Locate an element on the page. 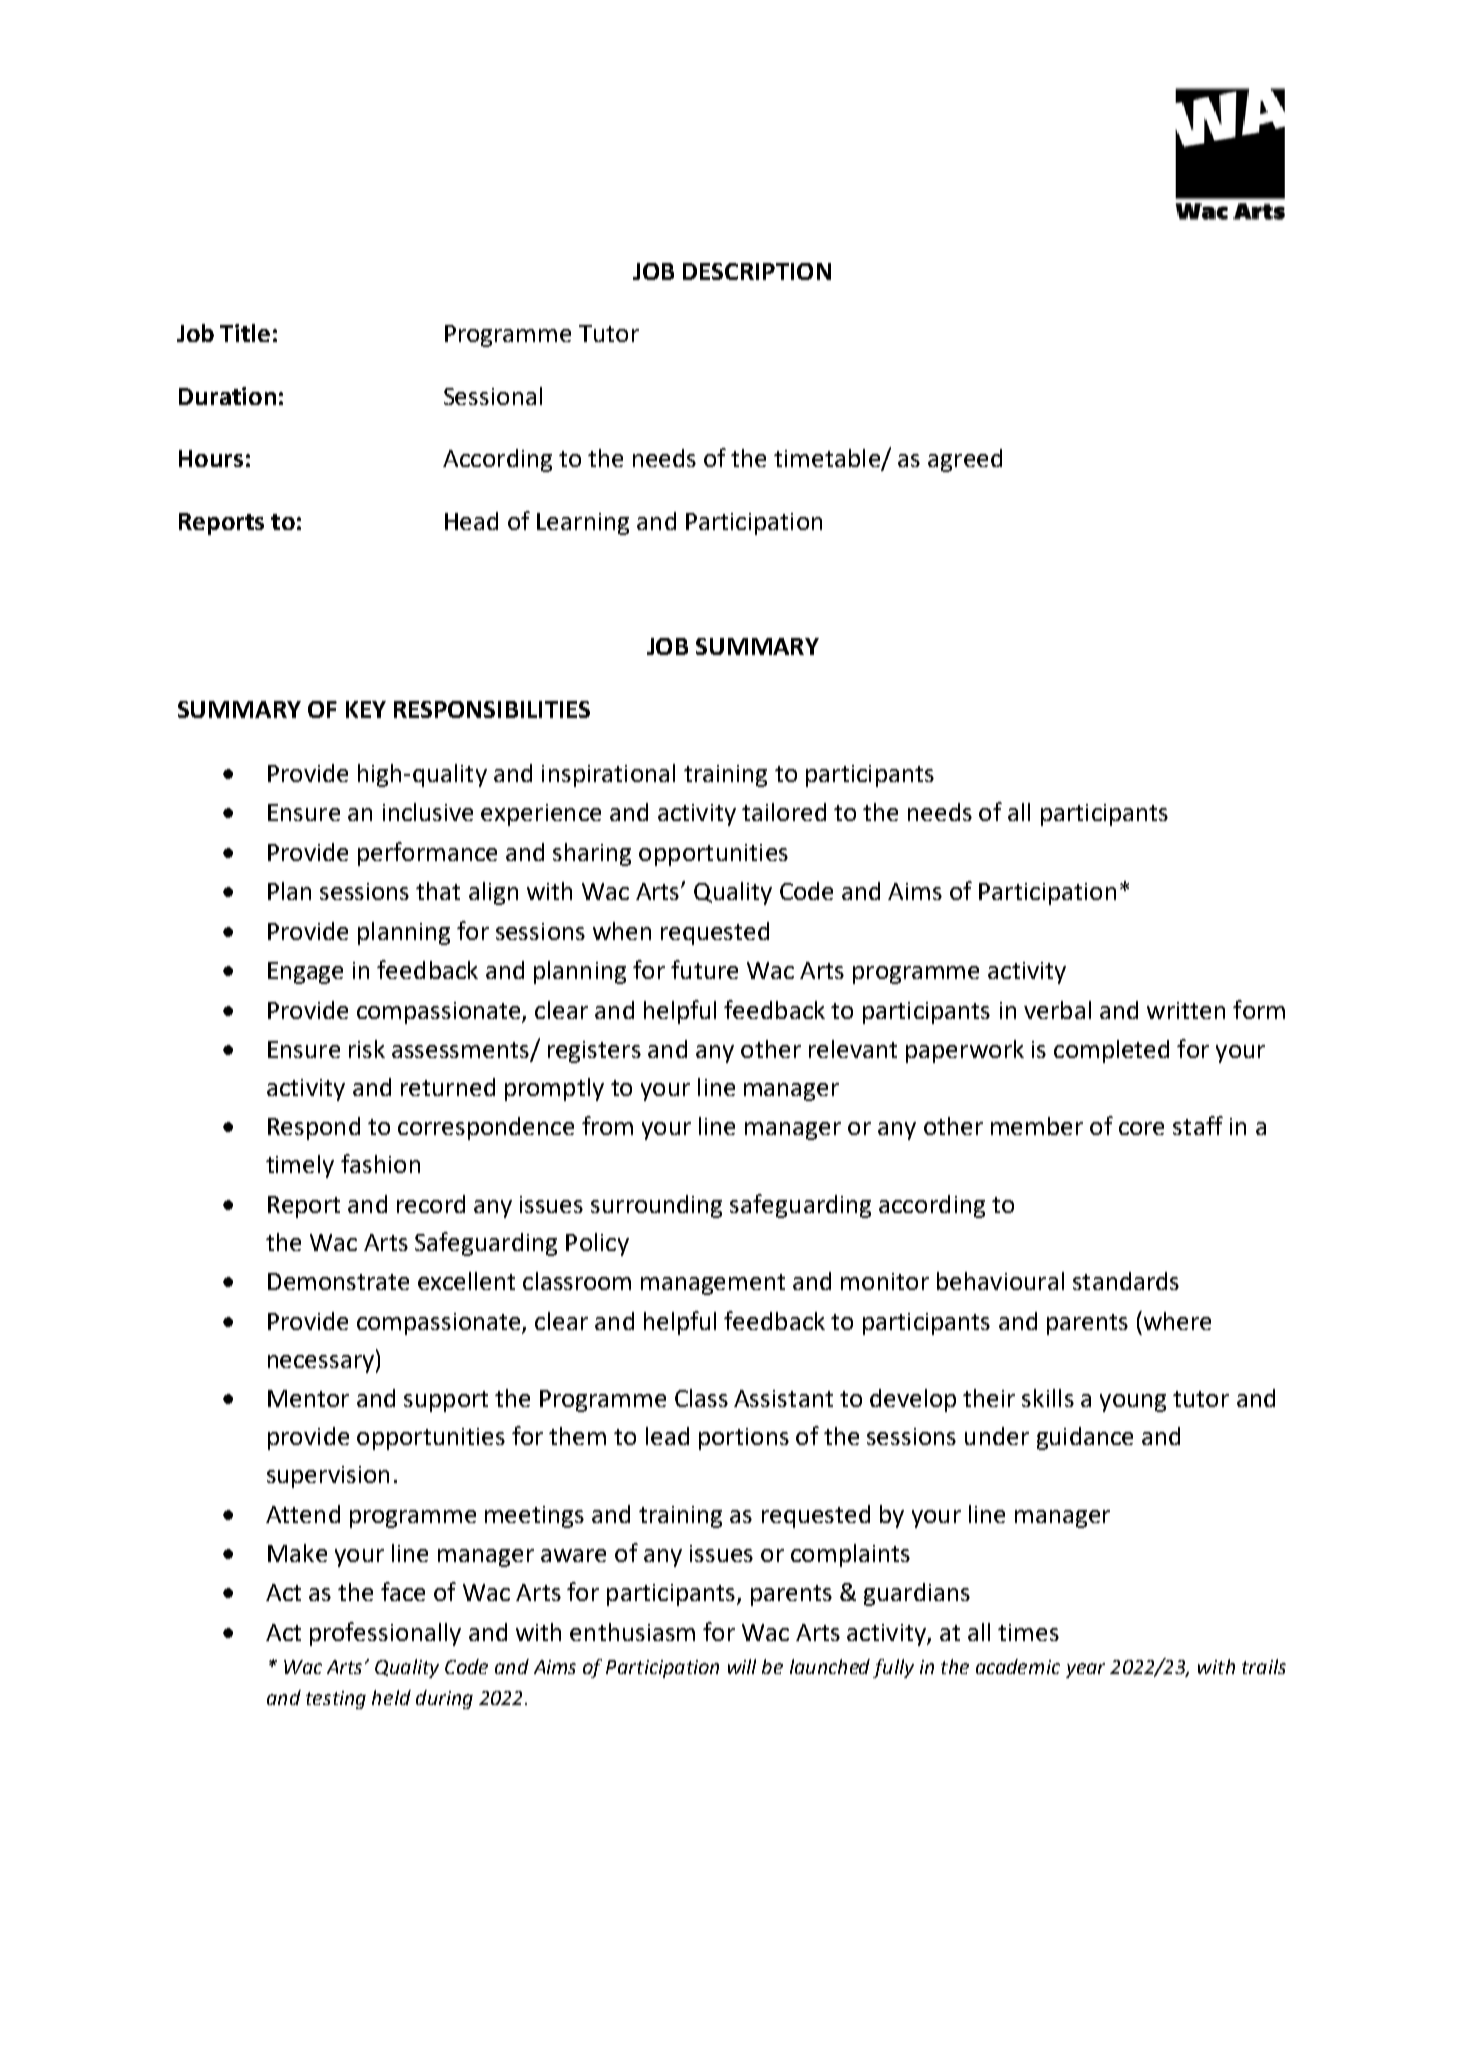 The width and height of the image is (1465, 2071). agreed is located at coordinates (965, 460).
